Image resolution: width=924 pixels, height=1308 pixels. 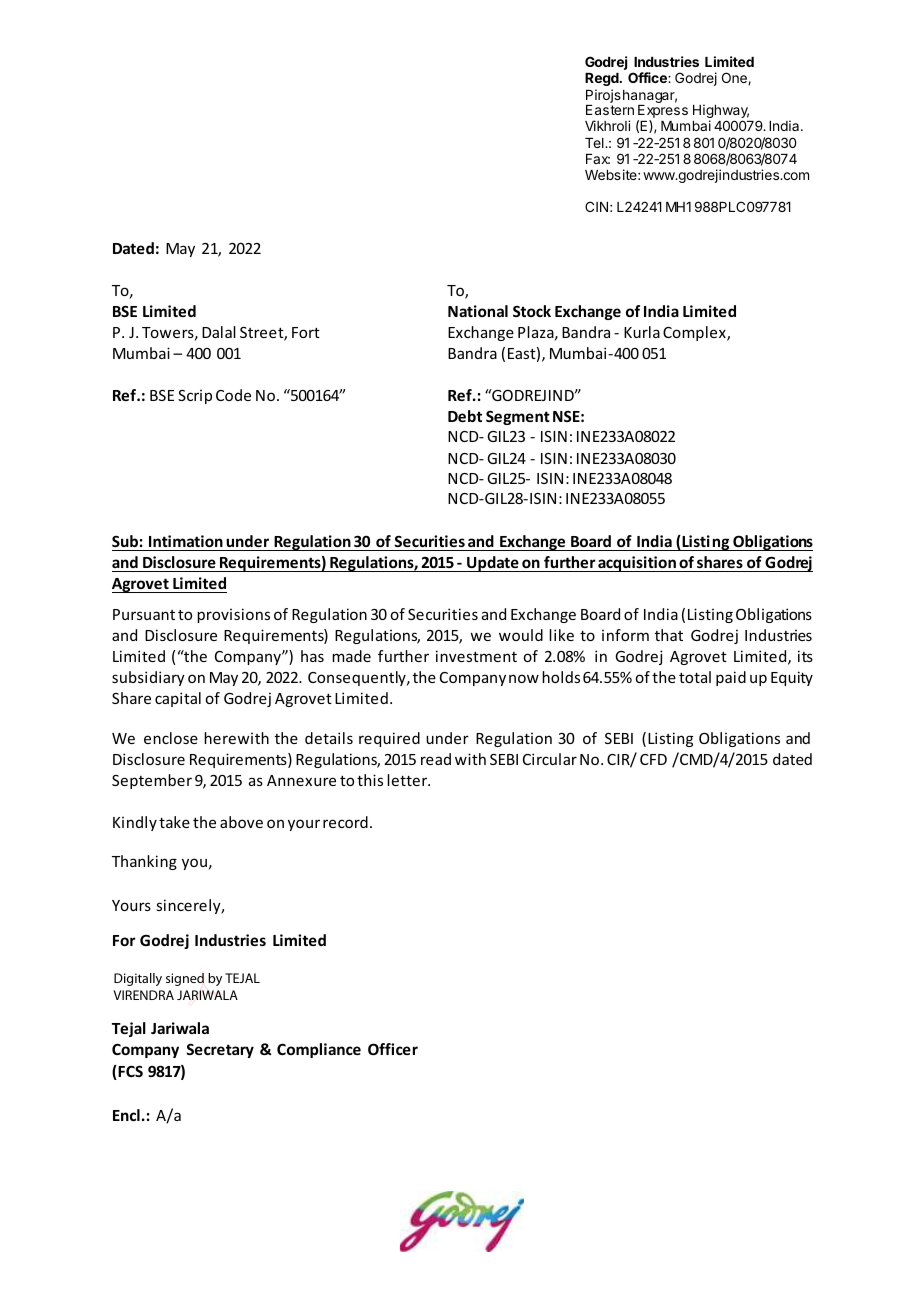 I want to click on Fort, so click(x=306, y=332).
